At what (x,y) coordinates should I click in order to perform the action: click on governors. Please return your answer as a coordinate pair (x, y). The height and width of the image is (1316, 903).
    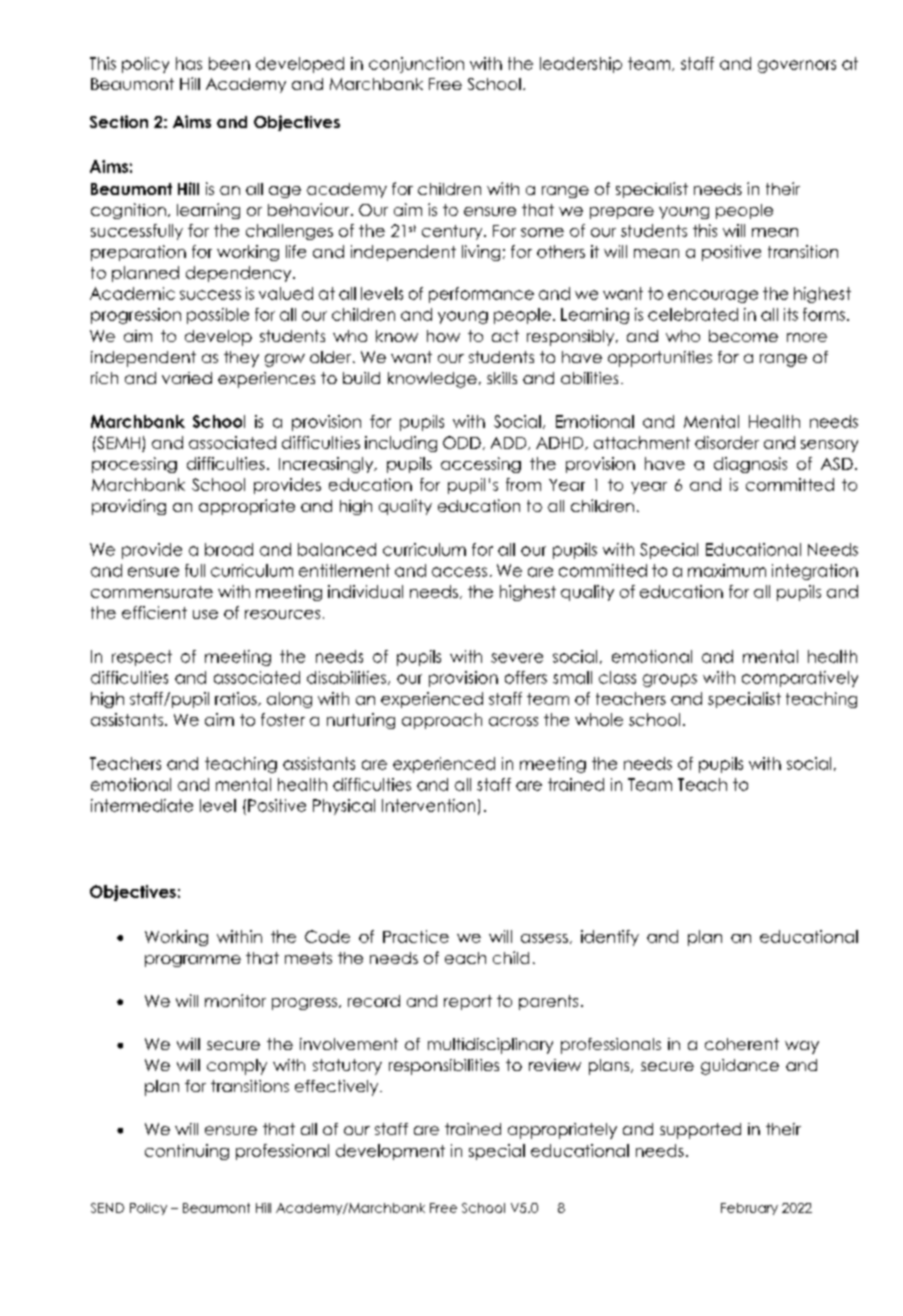
    Looking at the image, I should click on (797, 66).
